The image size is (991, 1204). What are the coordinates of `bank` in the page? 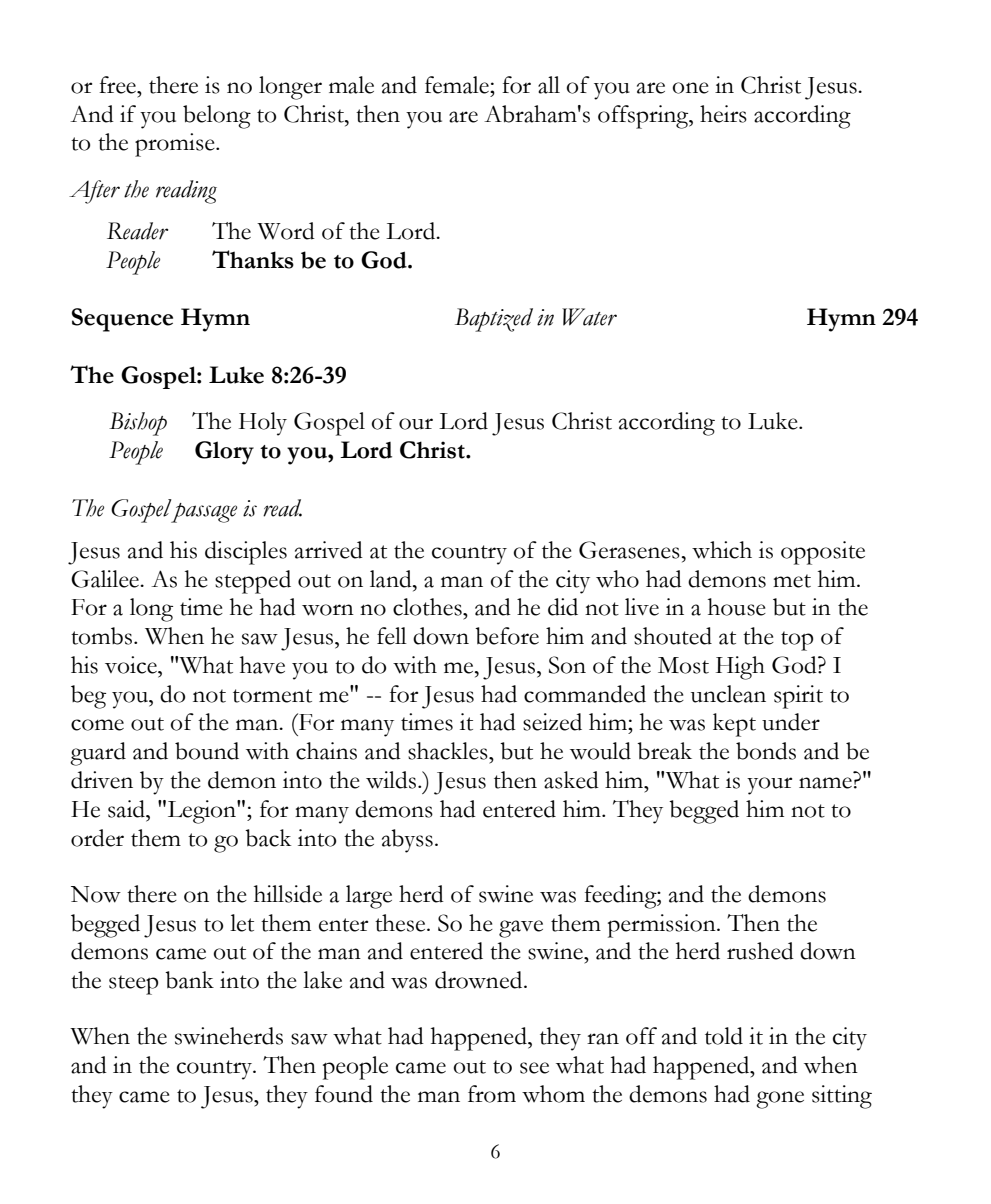 It's located at (189, 980).
